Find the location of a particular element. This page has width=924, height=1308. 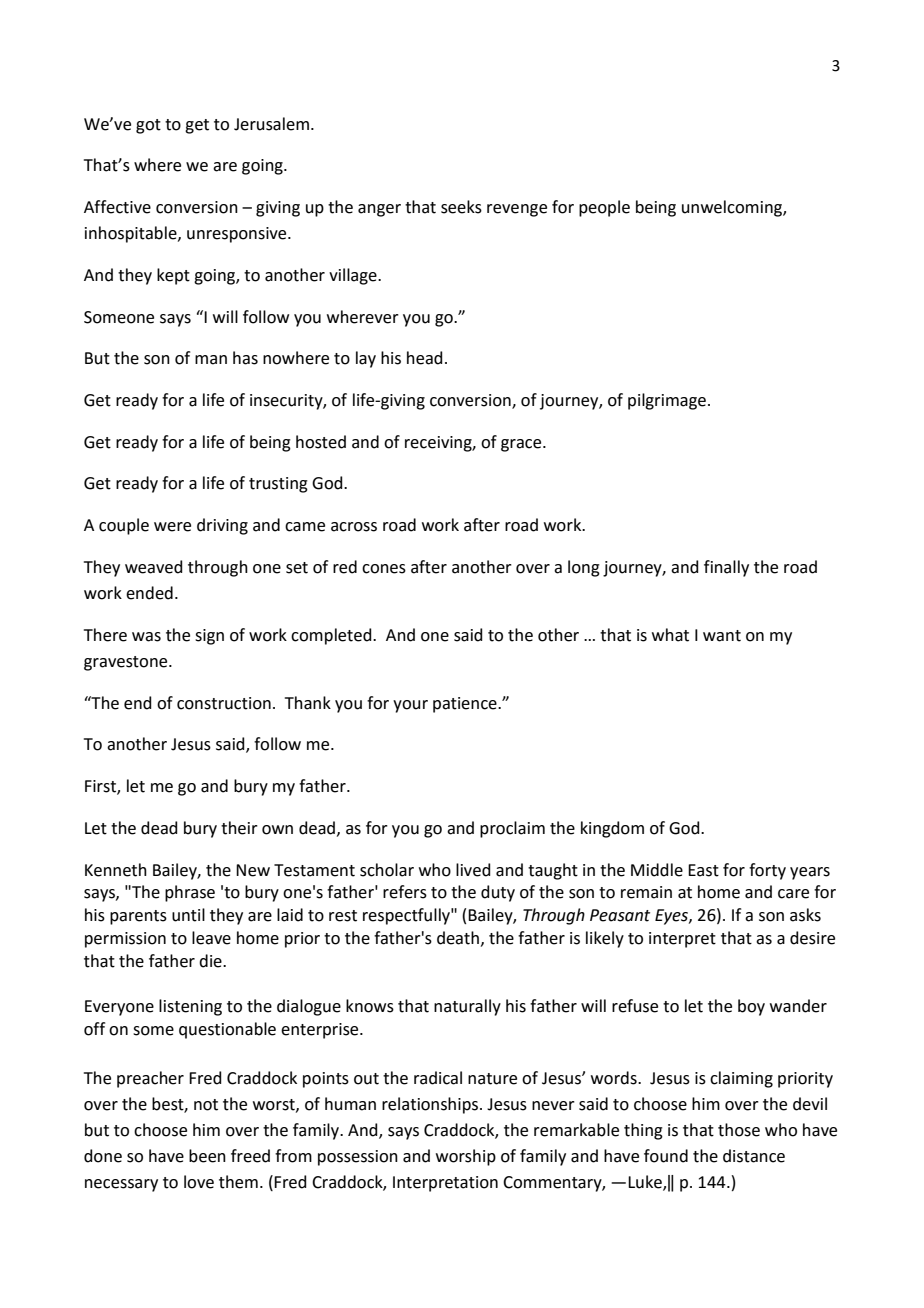

seeks is located at coordinates (461, 207).
